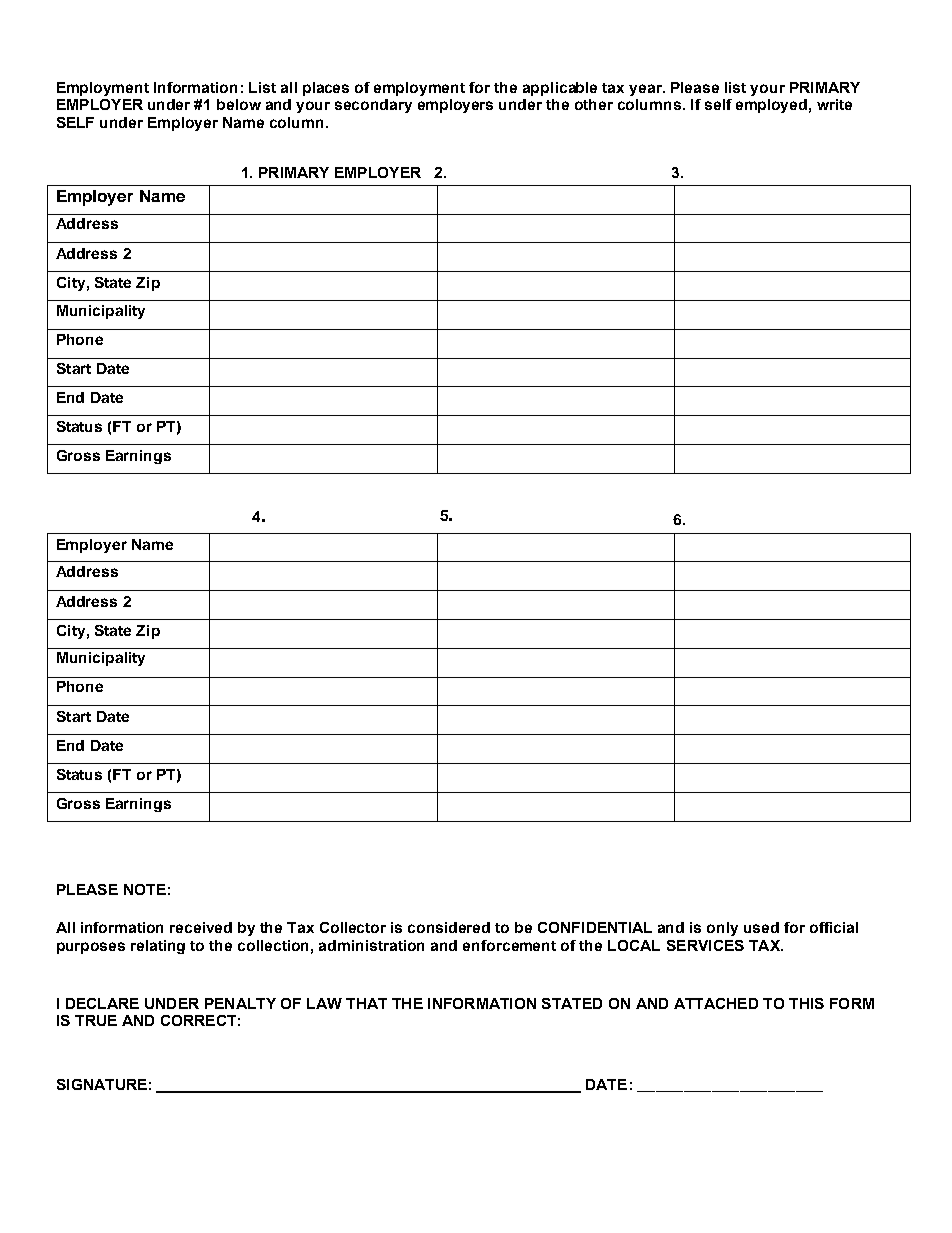 This document has width=952, height=1233. What do you see at coordinates (594, 104) in the document?
I see `other` at bounding box center [594, 104].
